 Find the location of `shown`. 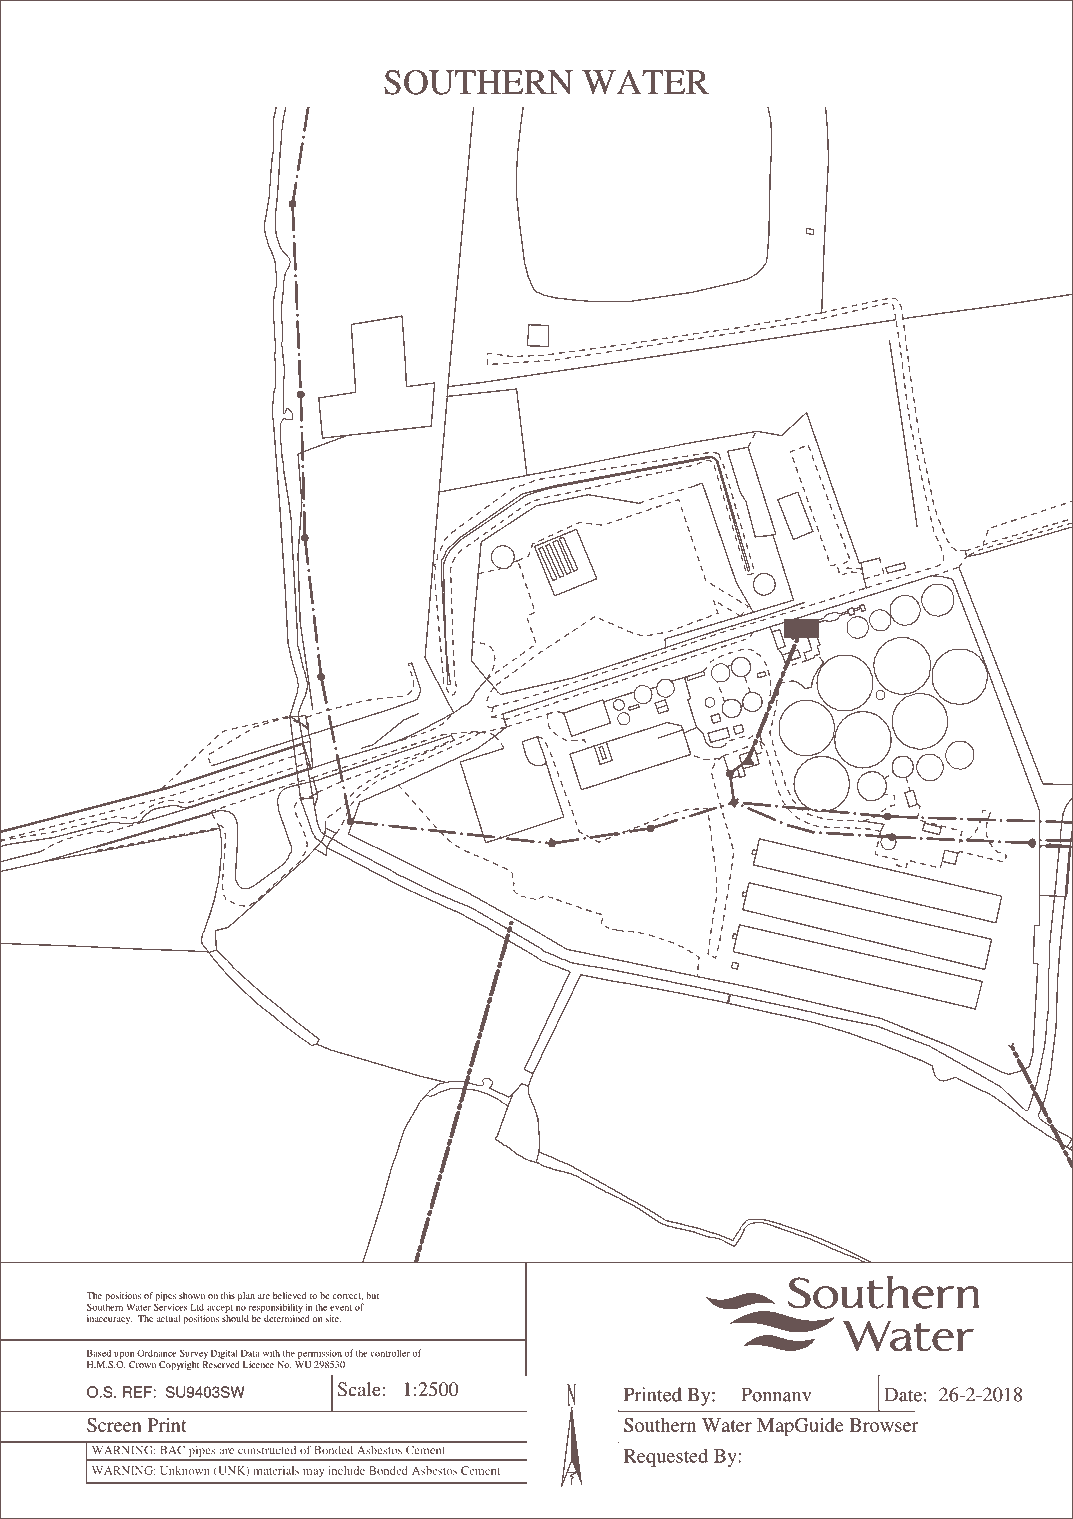

shown is located at coordinates (192, 1295).
